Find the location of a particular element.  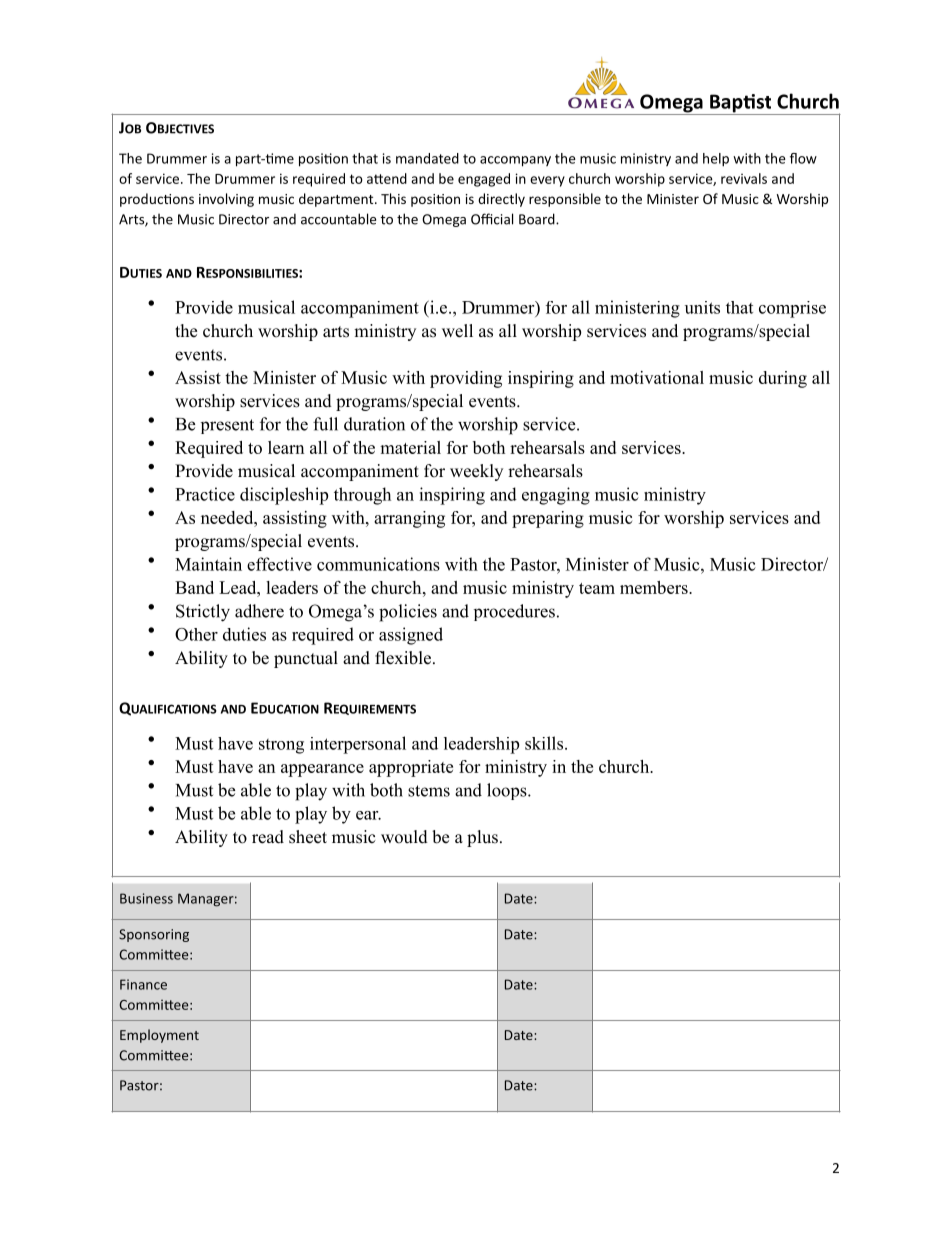

Employment is located at coordinates (159, 1036).
